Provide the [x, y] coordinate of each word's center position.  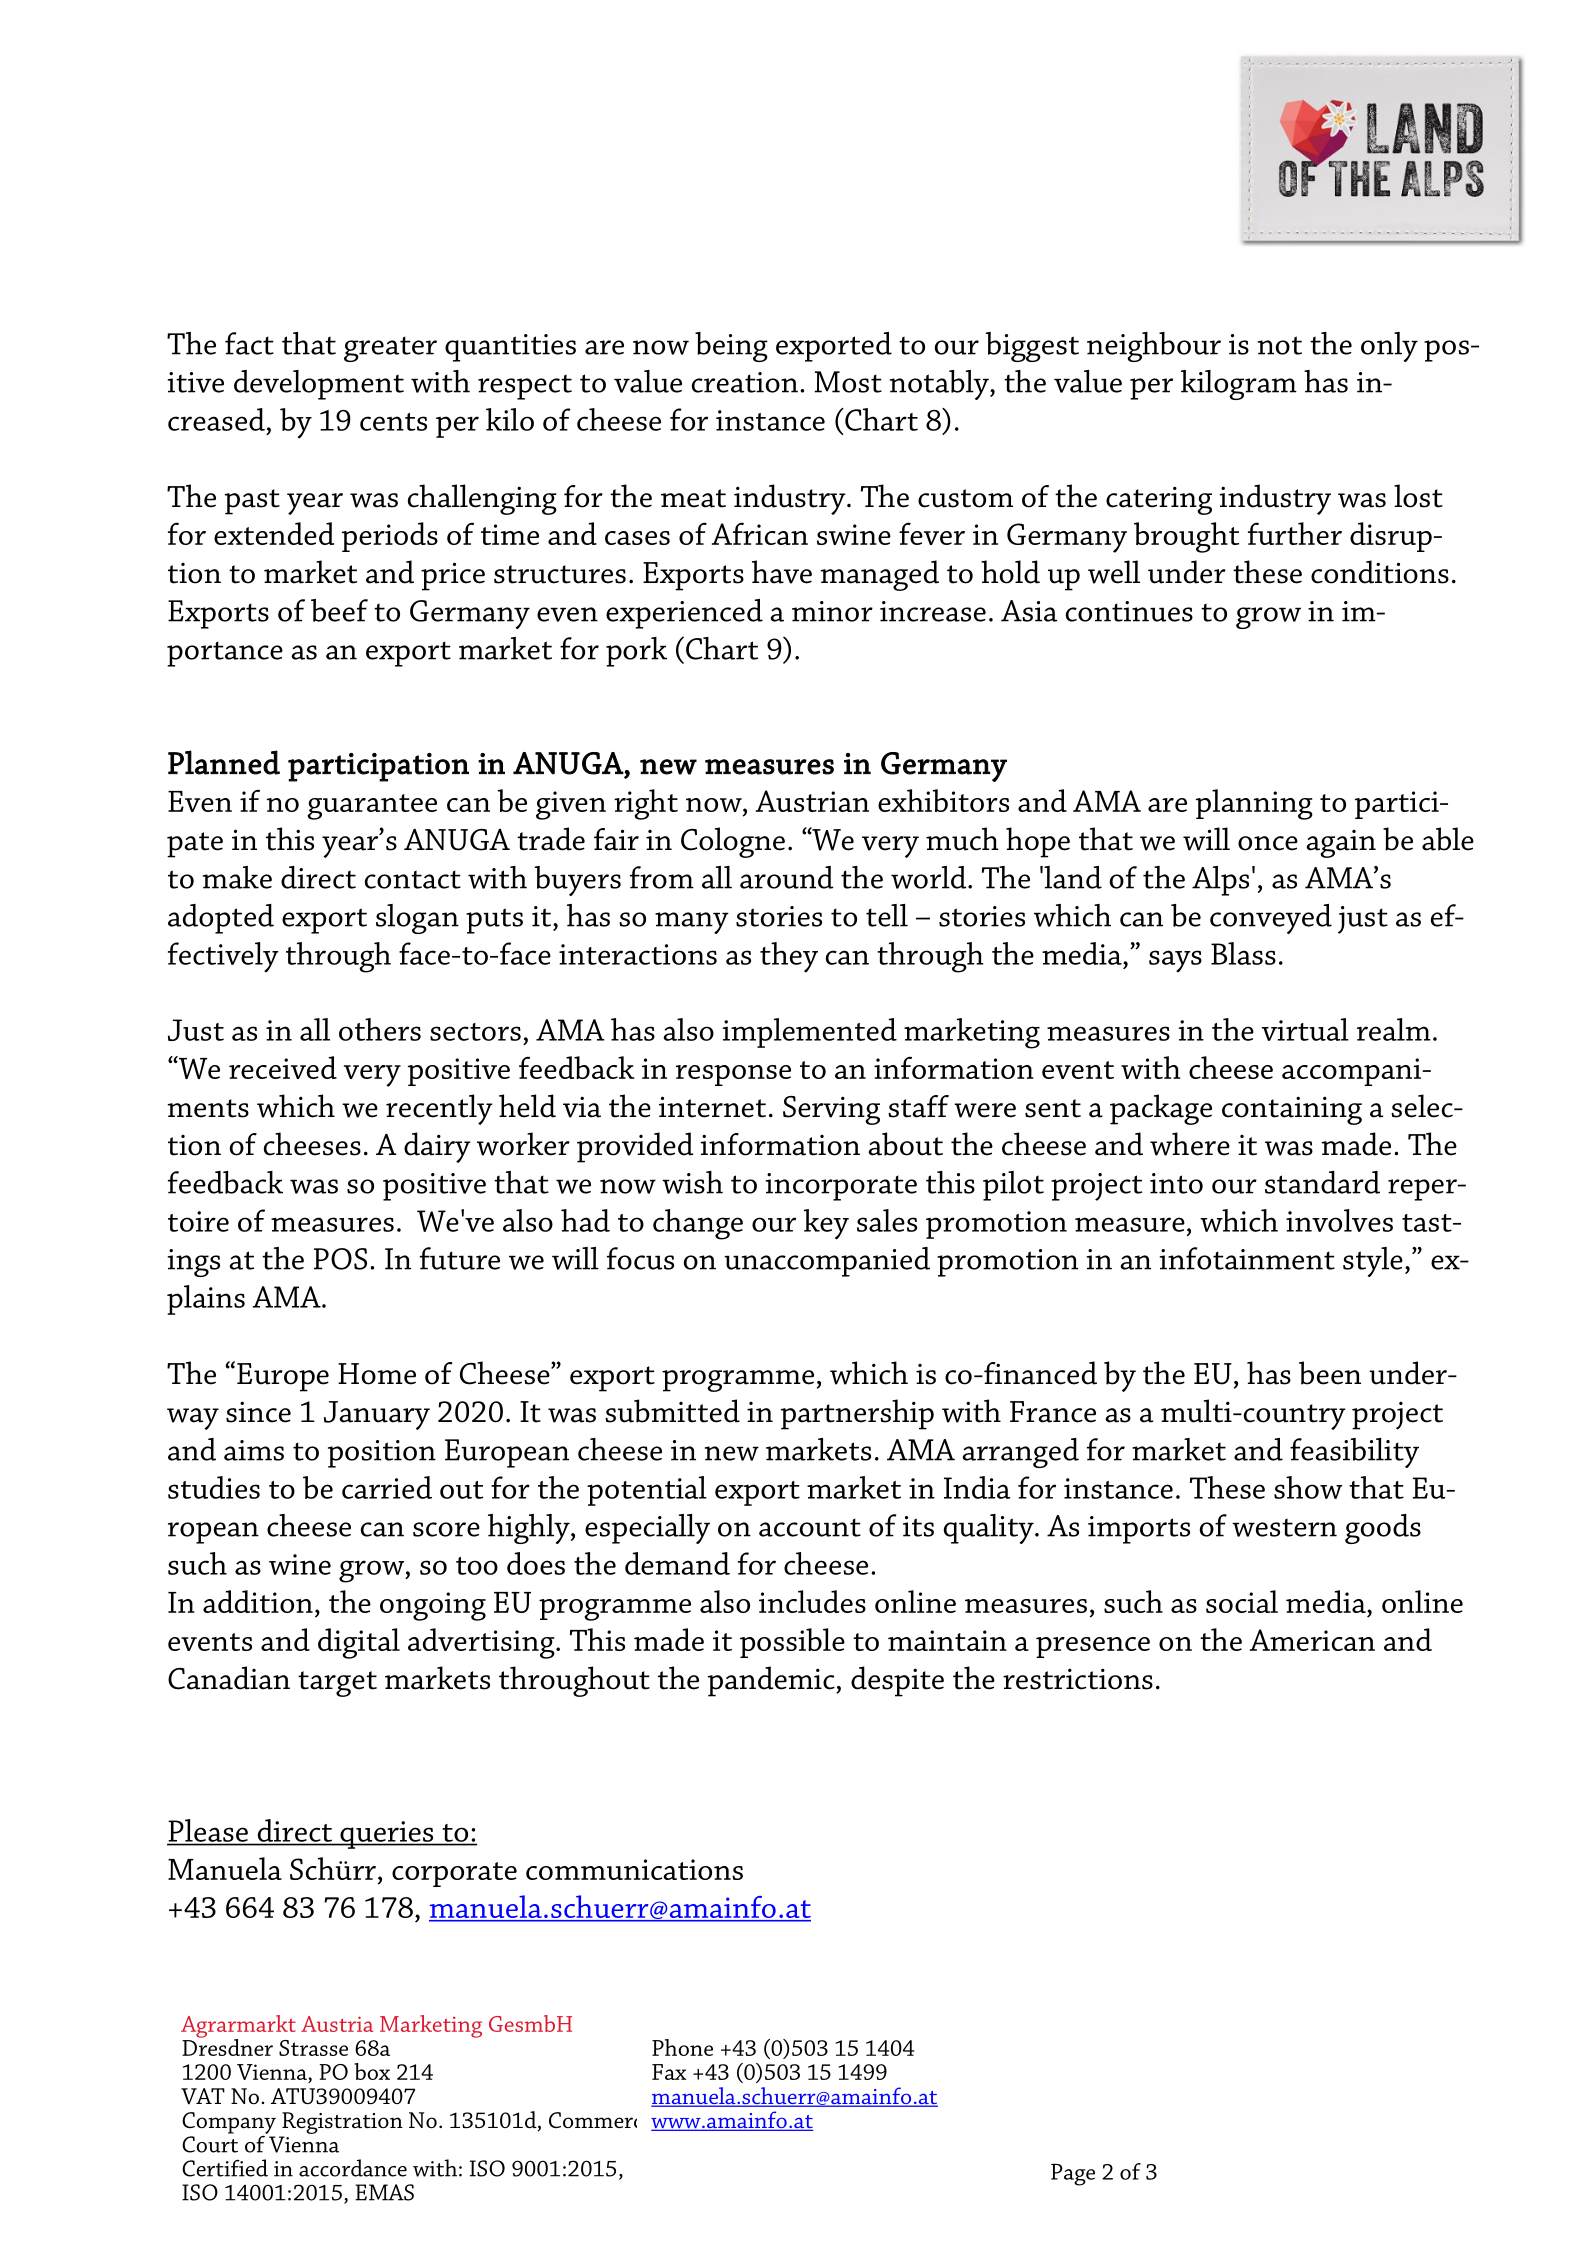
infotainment [1247, 1258]
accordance [353, 2168]
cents [393, 422]
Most [848, 382]
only [1389, 347]
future [460, 1258]
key [826, 1224]
